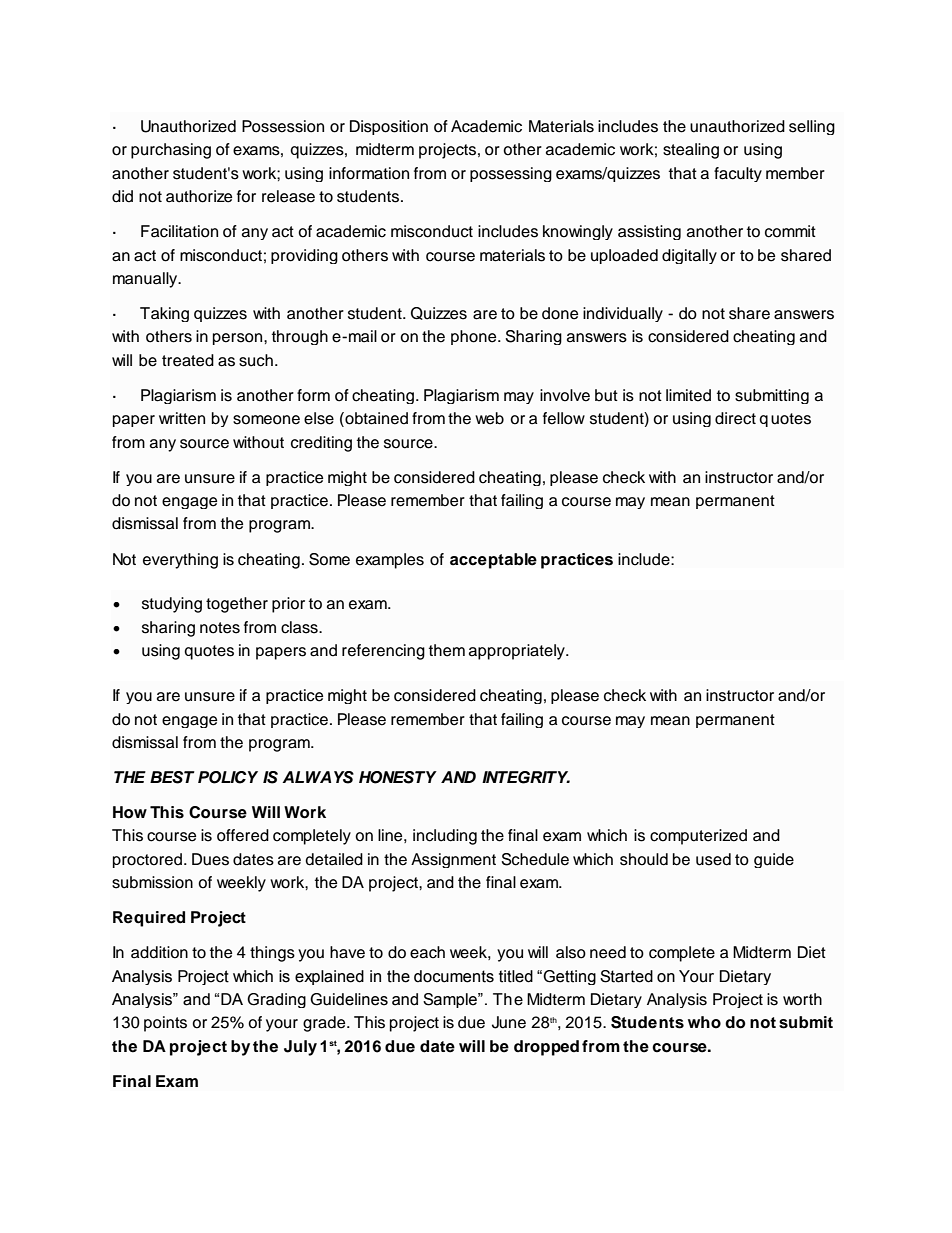  I want to click on points, so click(165, 1024).
